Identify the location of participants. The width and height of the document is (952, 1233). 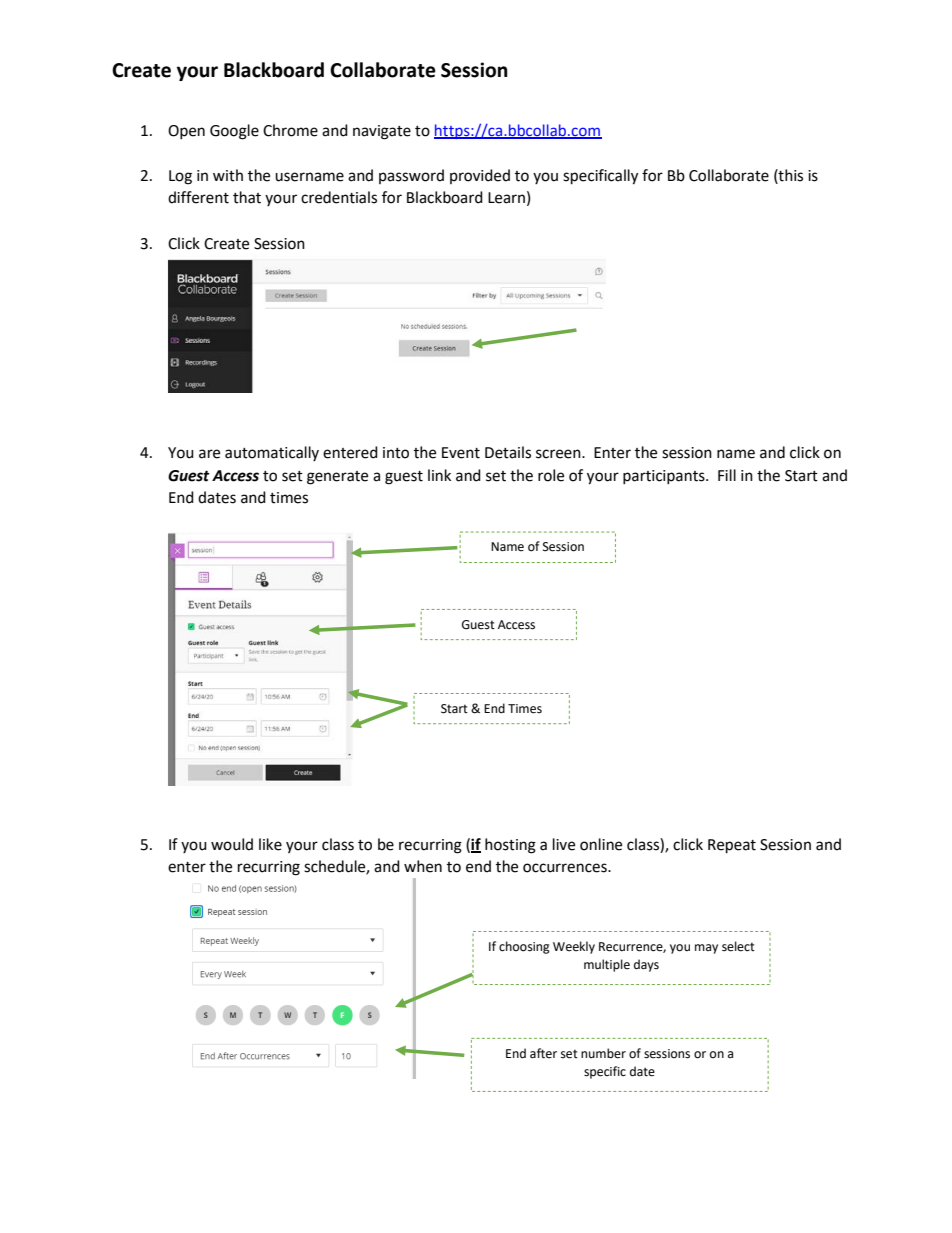
(665, 477).
